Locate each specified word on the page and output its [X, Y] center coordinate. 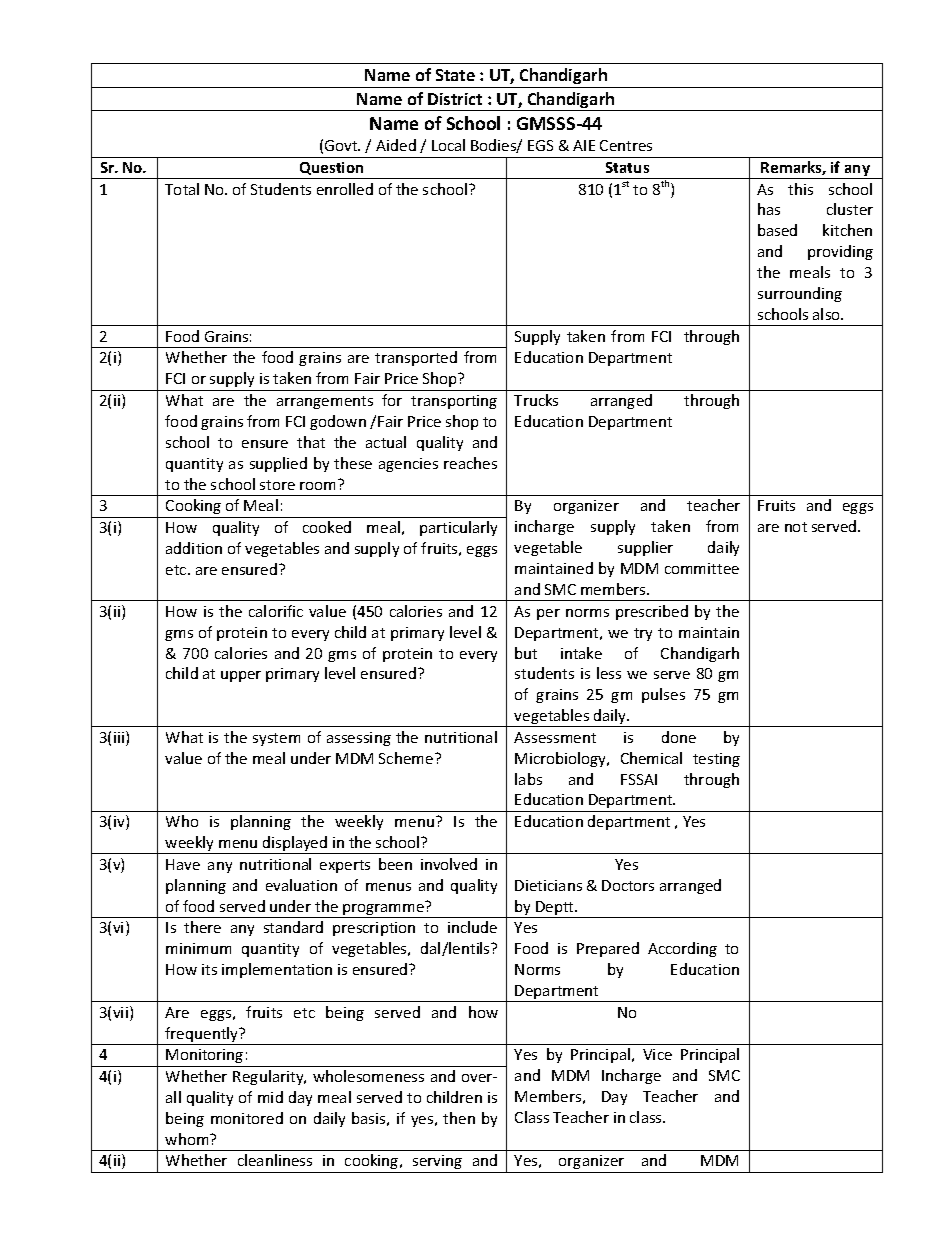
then [459, 1118]
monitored [247, 1118]
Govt [342, 145]
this [800, 189]
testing [716, 760]
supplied [278, 464]
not [796, 527]
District [455, 99]
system [276, 739]
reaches [470, 463]
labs [528, 779]
